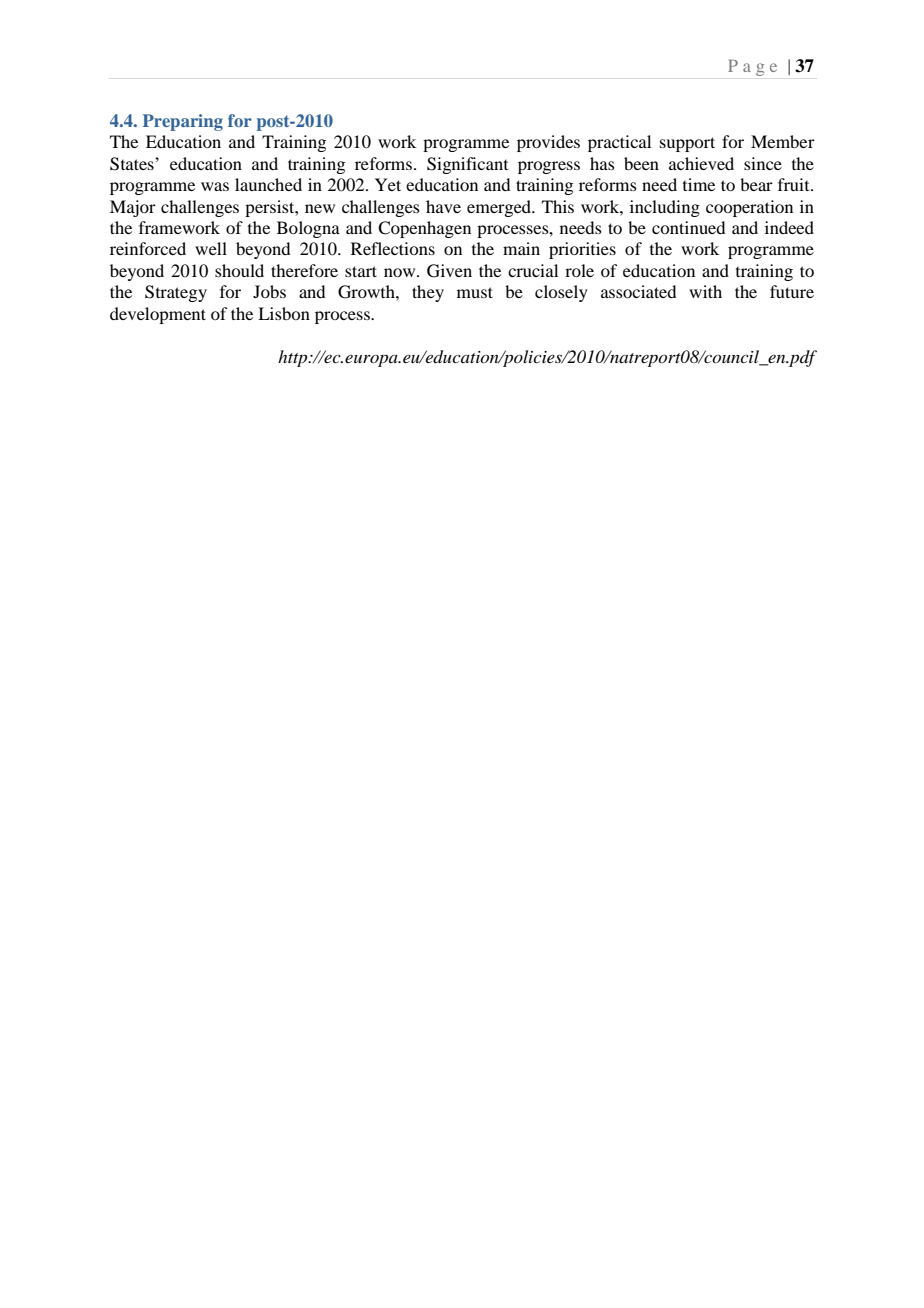 The image size is (924, 1308). I want to click on cooperation, so click(749, 208).
